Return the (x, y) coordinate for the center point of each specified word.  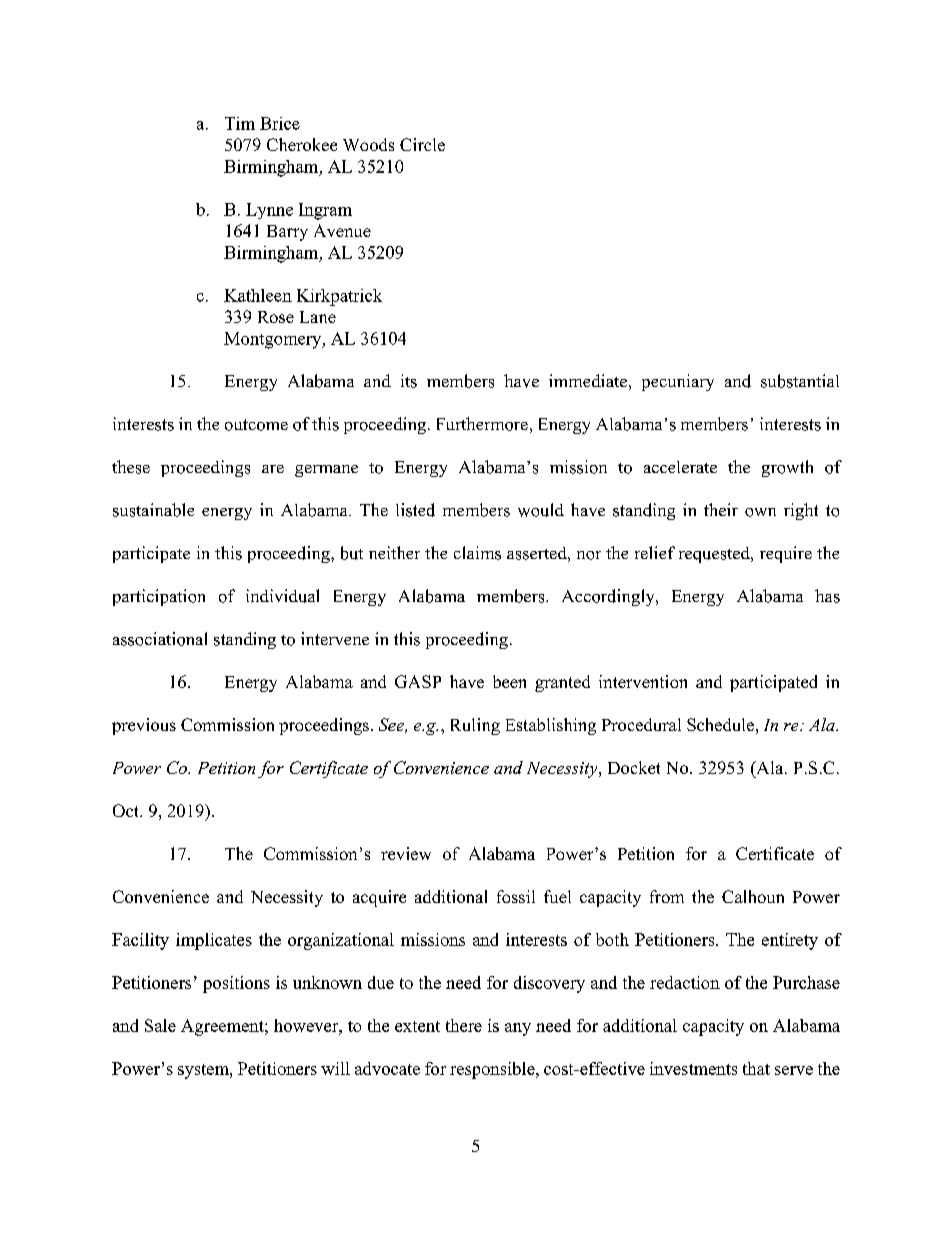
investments (693, 1068)
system (204, 1071)
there (464, 1025)
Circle (422, 144)
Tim (240, 123)
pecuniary (678, 382)
